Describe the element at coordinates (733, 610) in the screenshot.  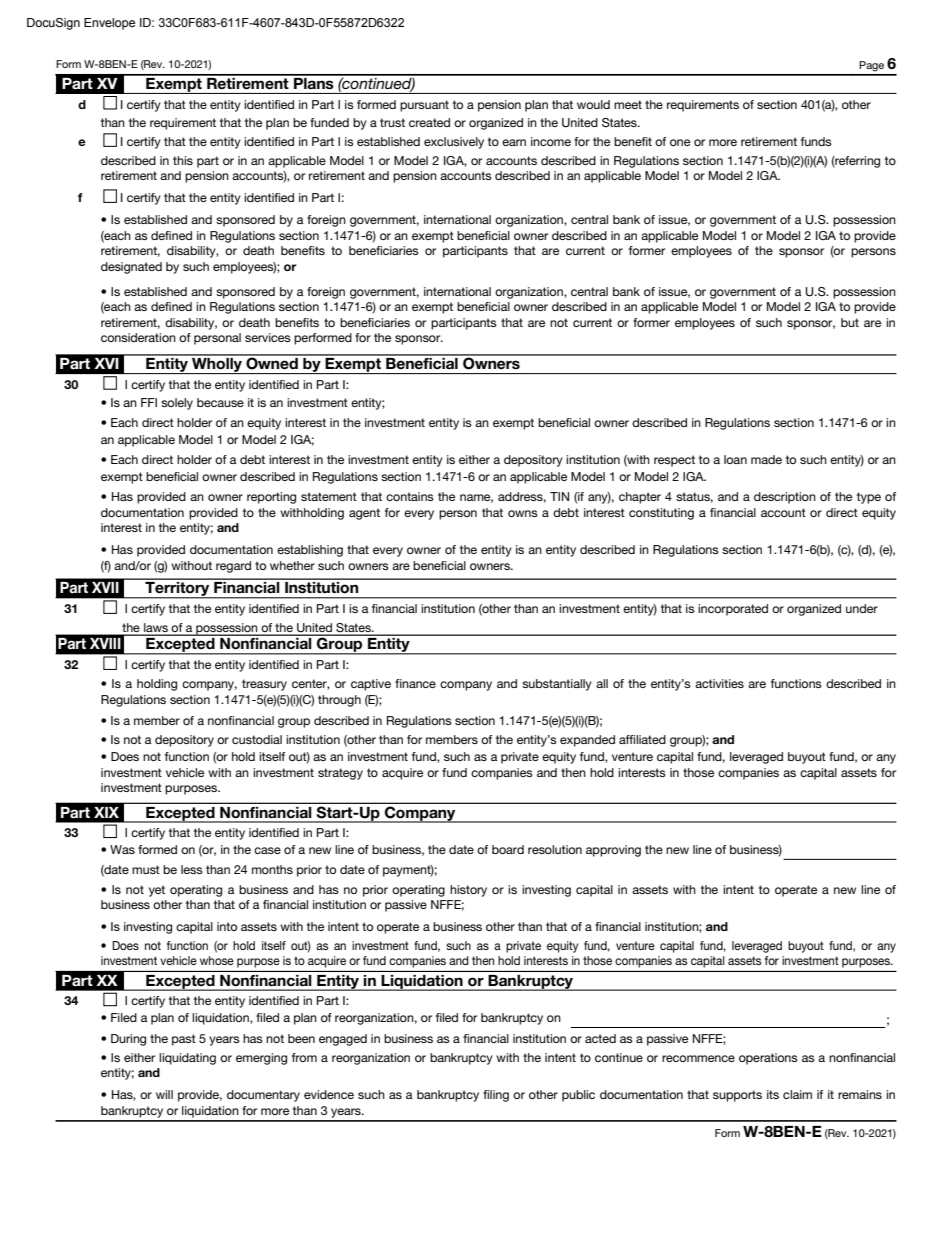
I see `incorporated` at that location.
